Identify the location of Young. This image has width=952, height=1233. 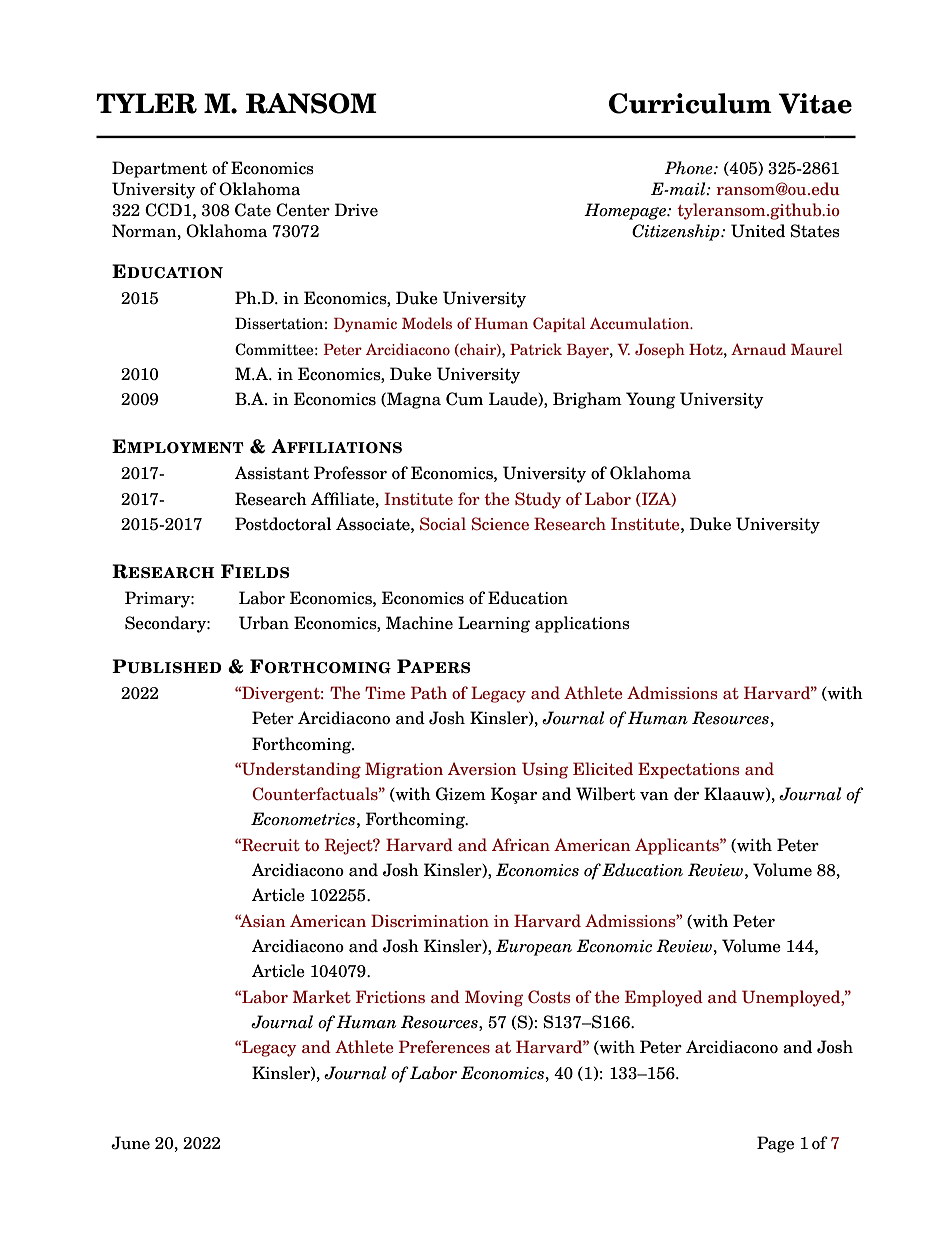
(651, 400).
